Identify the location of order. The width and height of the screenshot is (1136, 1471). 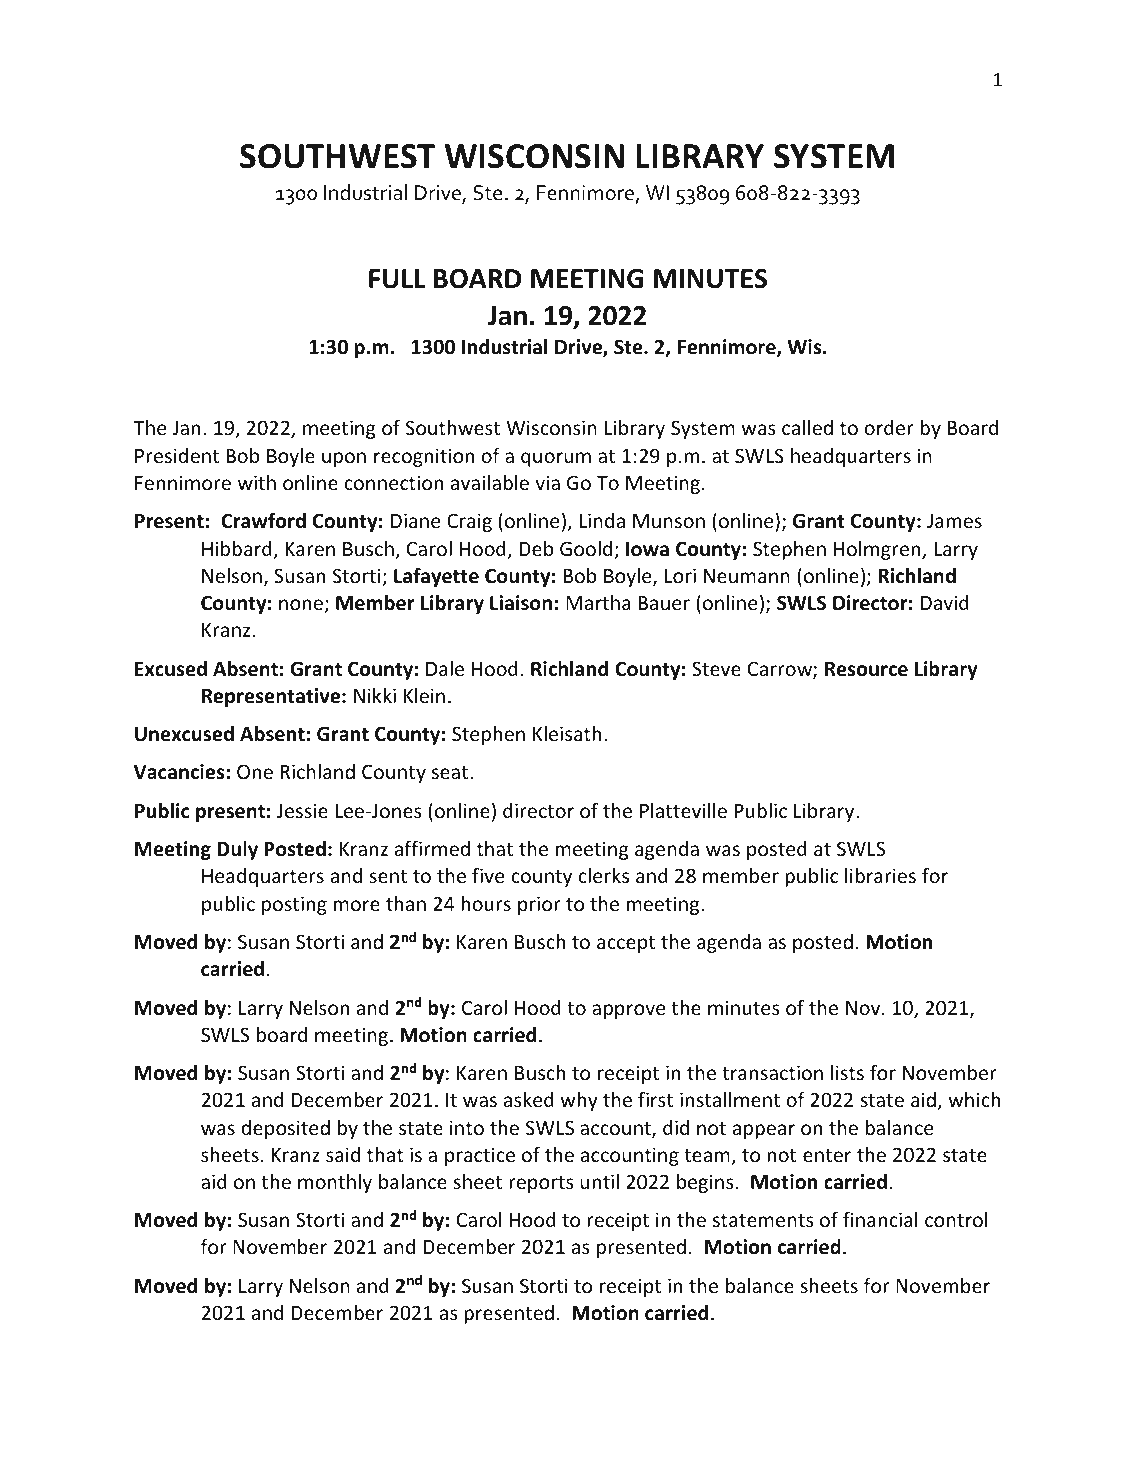
(889, 427).
